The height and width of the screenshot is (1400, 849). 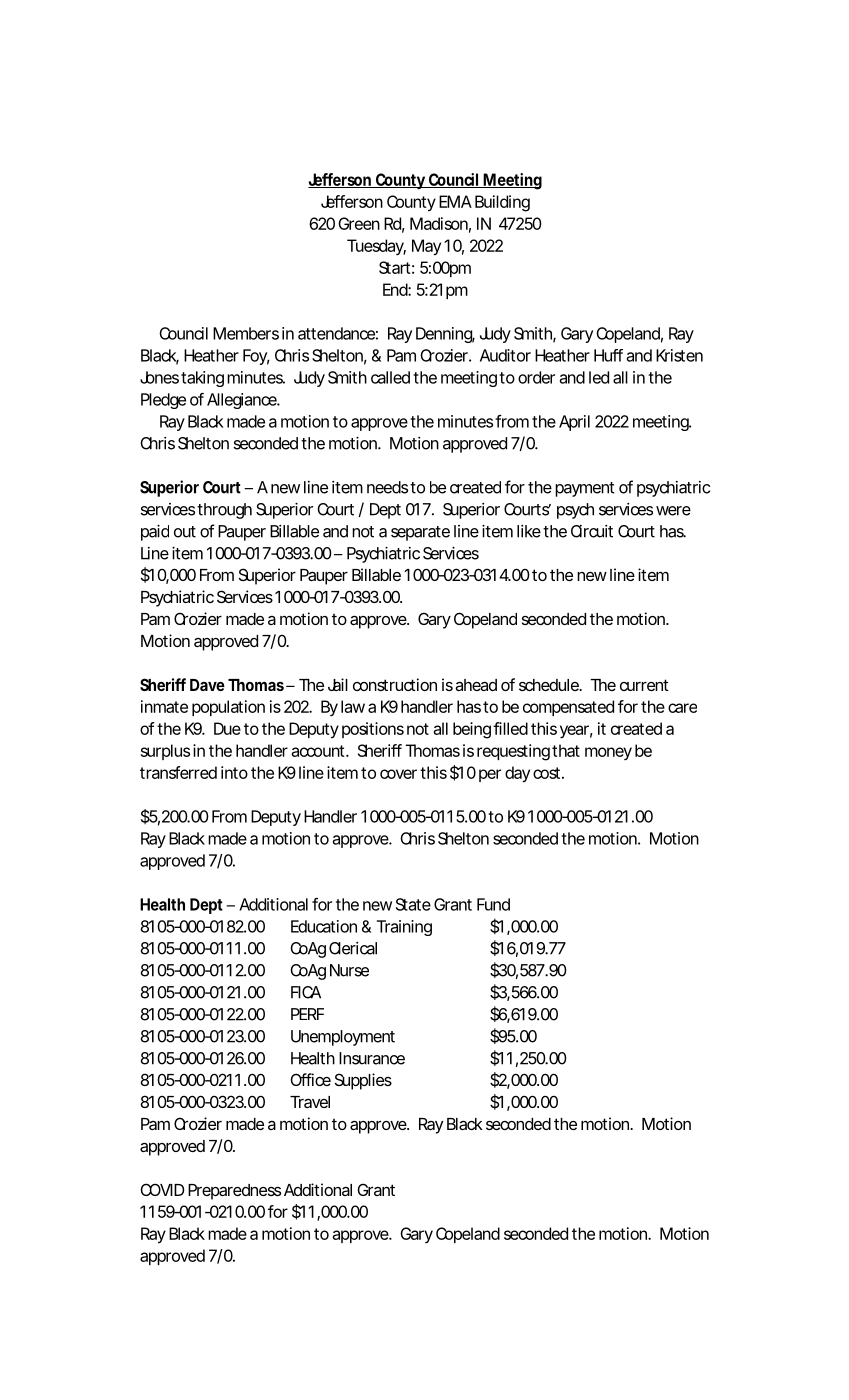 I want to click on May, so click(x=426, y=247).
